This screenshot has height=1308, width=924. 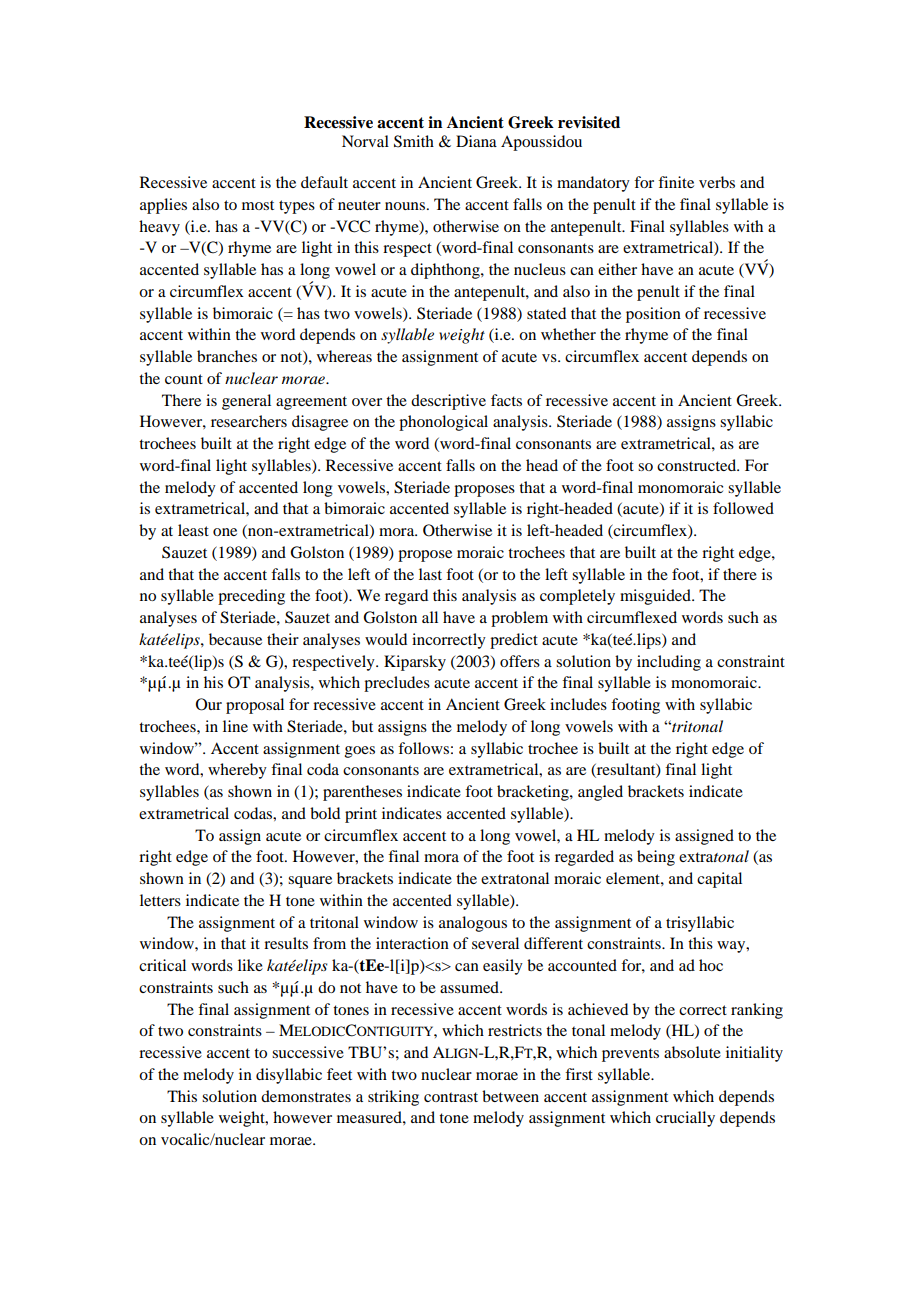 What do you see at coordinates (600, 793) in the screenshot?
I see `angled` at bounding box center [600, 793].
